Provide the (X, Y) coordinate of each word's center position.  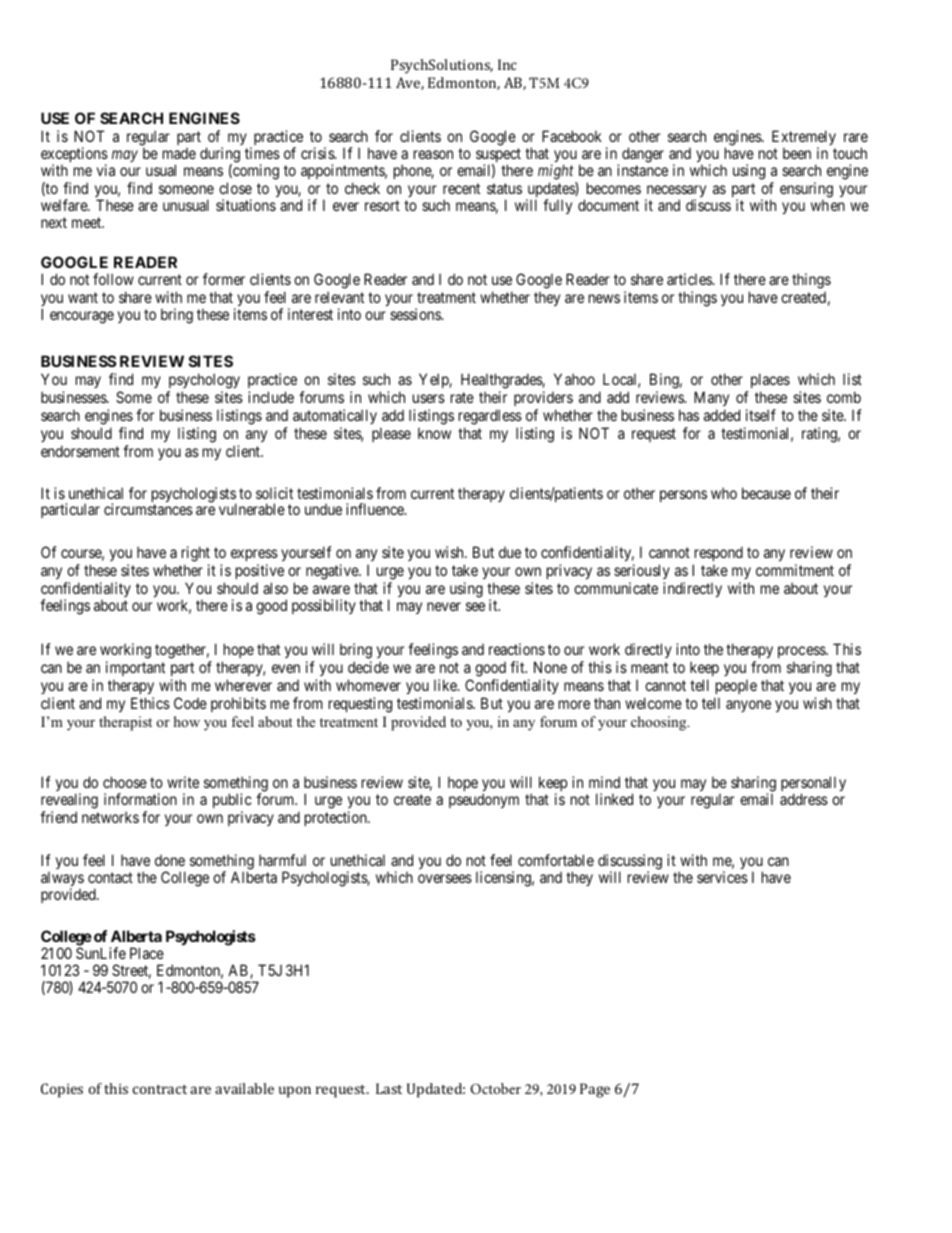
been (797, 153)
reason (433, 154)
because (766, 493)
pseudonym (484, 800)
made (179, 153)
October (495, 1088)
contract (160, 1089)
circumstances (148, 509)
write (183, 782)
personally (813, 785)
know (434, 433)
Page (595, 1090)
